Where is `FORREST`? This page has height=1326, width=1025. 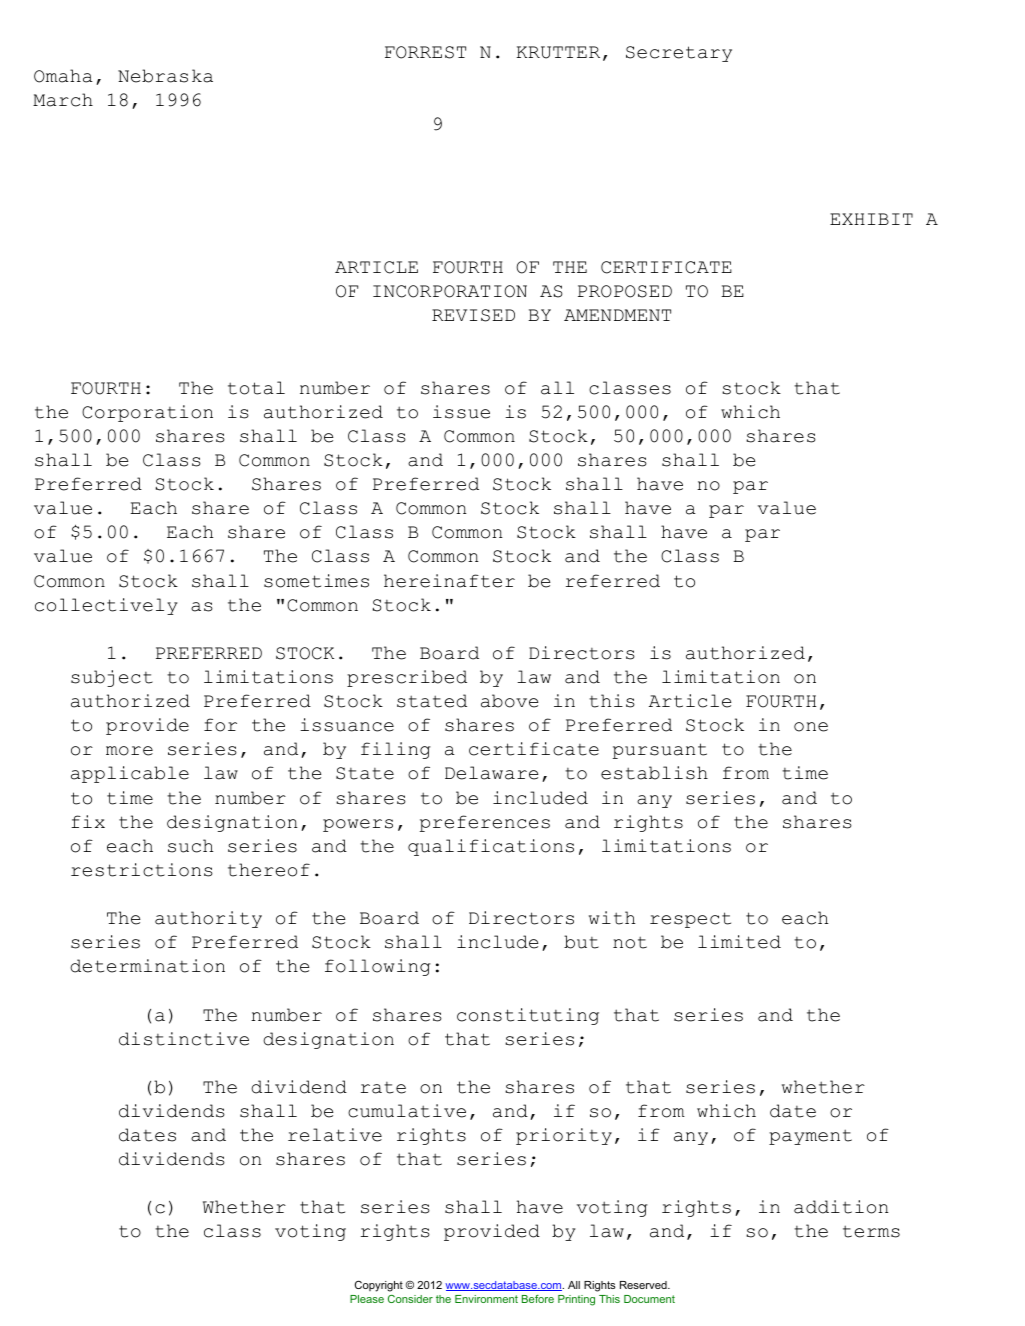 FORREST is located at coordinates (425, 52).
